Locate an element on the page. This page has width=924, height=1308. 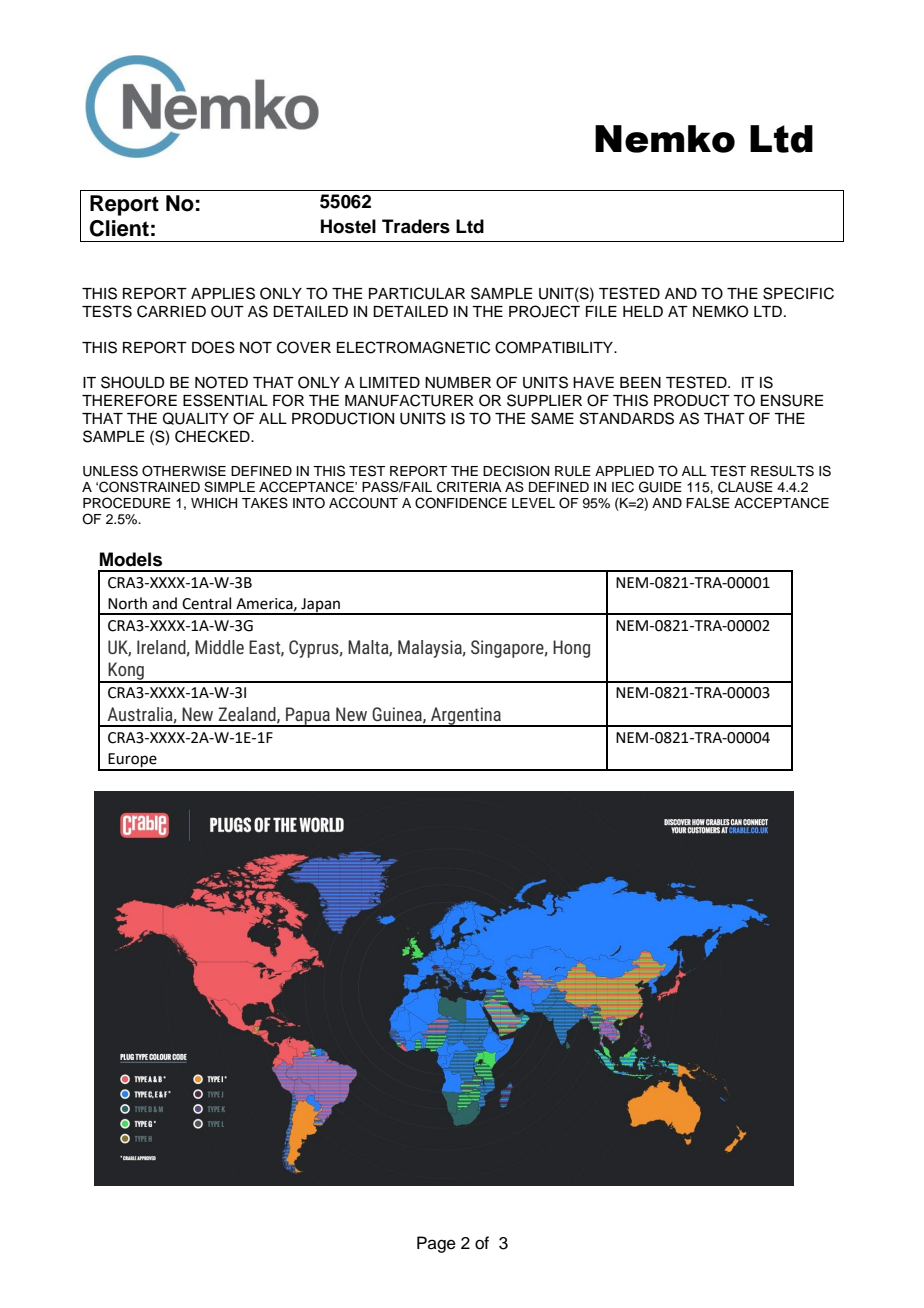
Hong is located at coordinates (571, 649).
